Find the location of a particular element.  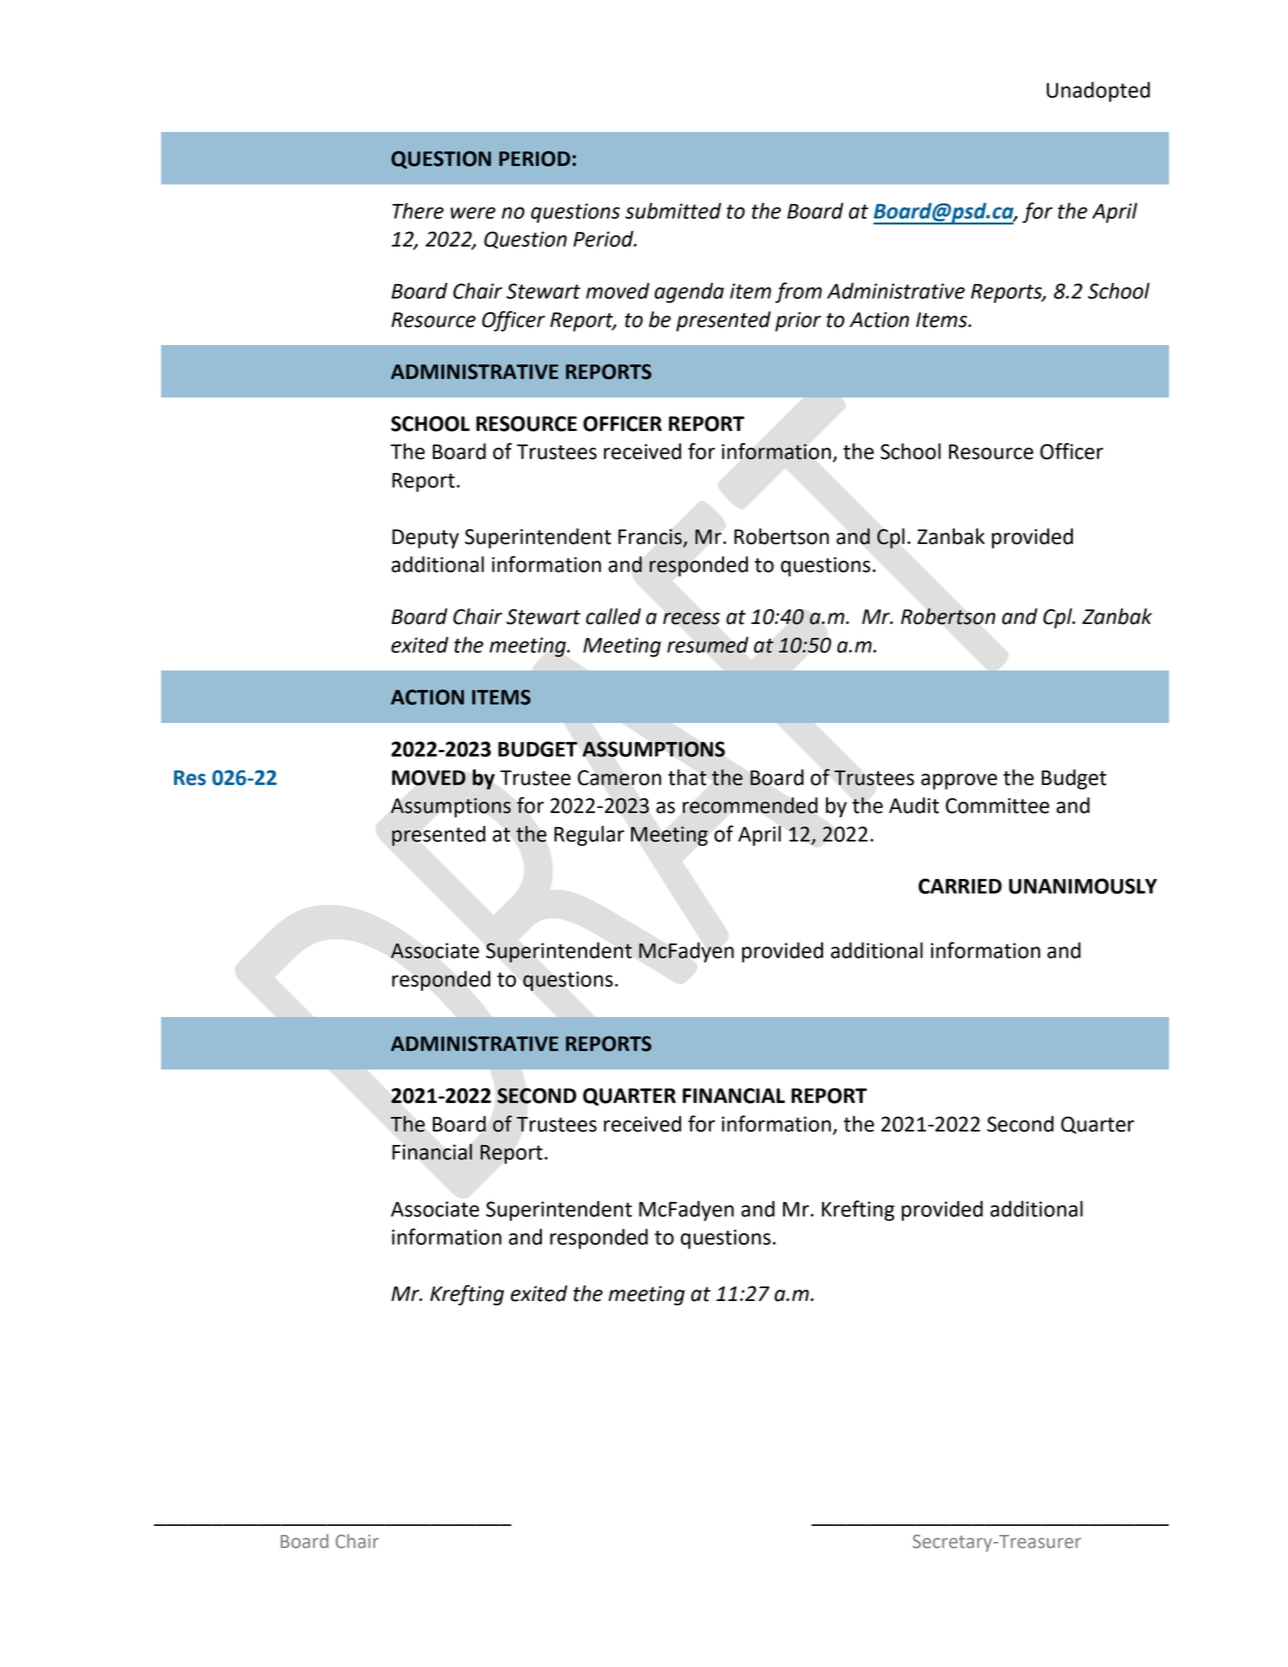

Deputy is located at coordinates (425, 539).
